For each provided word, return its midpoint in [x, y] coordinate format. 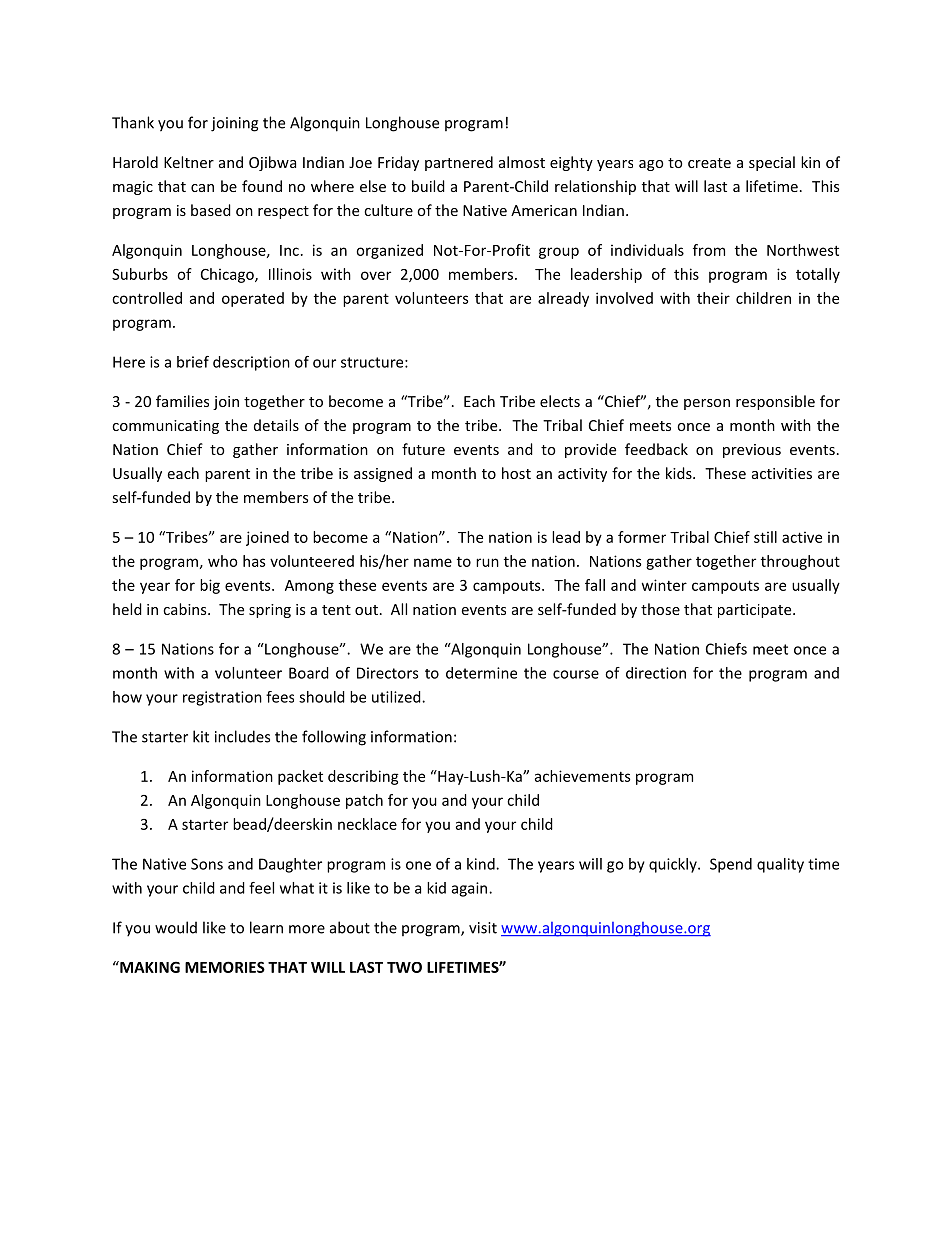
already [563, 299]
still [765, 537]
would [176, 927]
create [709, 163]
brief [193, 362]
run [487, 562]
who [223, 561]
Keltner [189, 162]
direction [656, 673]
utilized [397, 697]
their [713, 298]
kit [201, 736]
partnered [459, 163]
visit [483, 928]
